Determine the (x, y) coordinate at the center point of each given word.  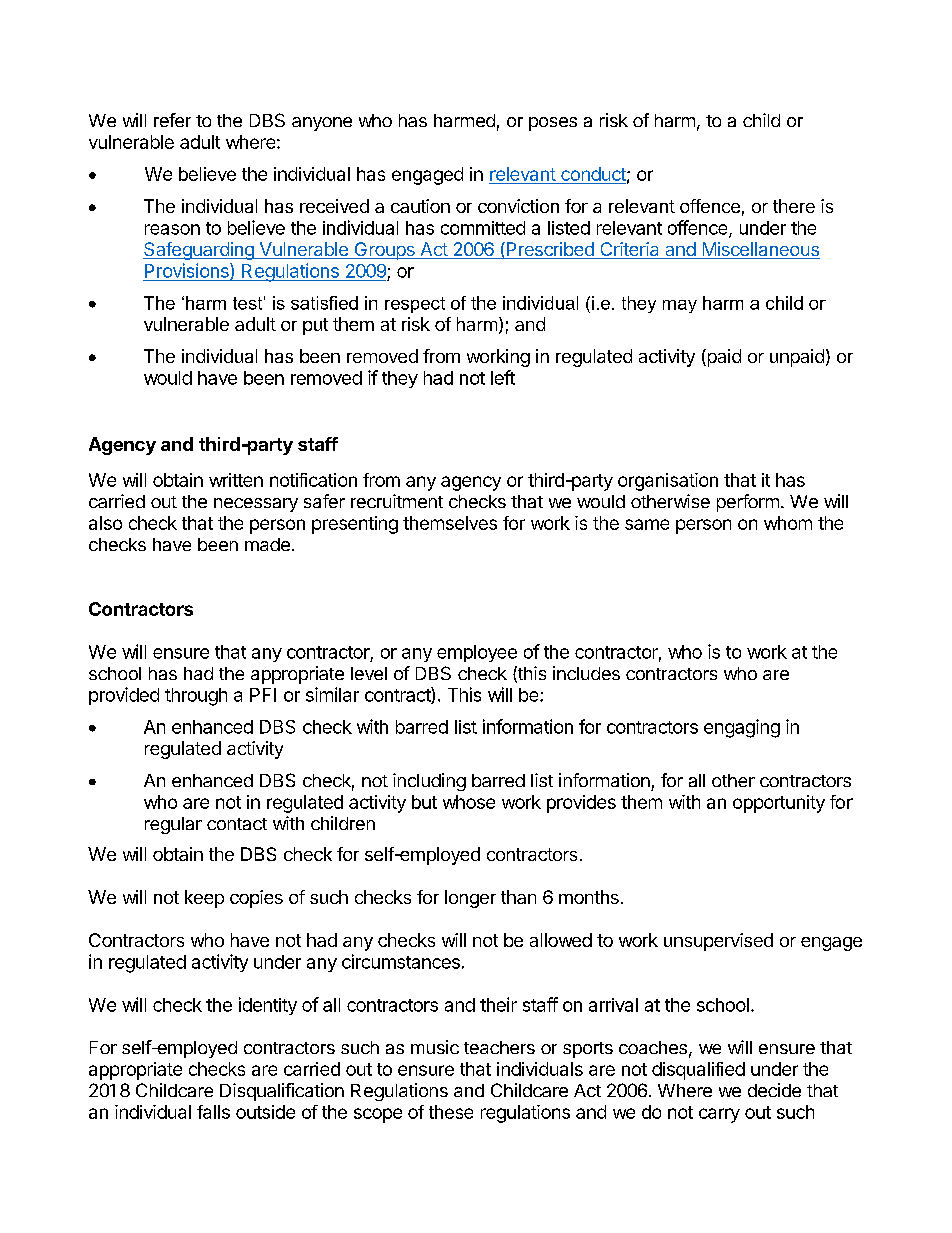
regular (173, 825)
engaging (742, 728)
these (451, 1112)
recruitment (397, 501)
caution (420, 206)
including (429, 782)
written (236, 480)
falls (213, 1112)
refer (172, 120)
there (794, 206)
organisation (668, 482)
